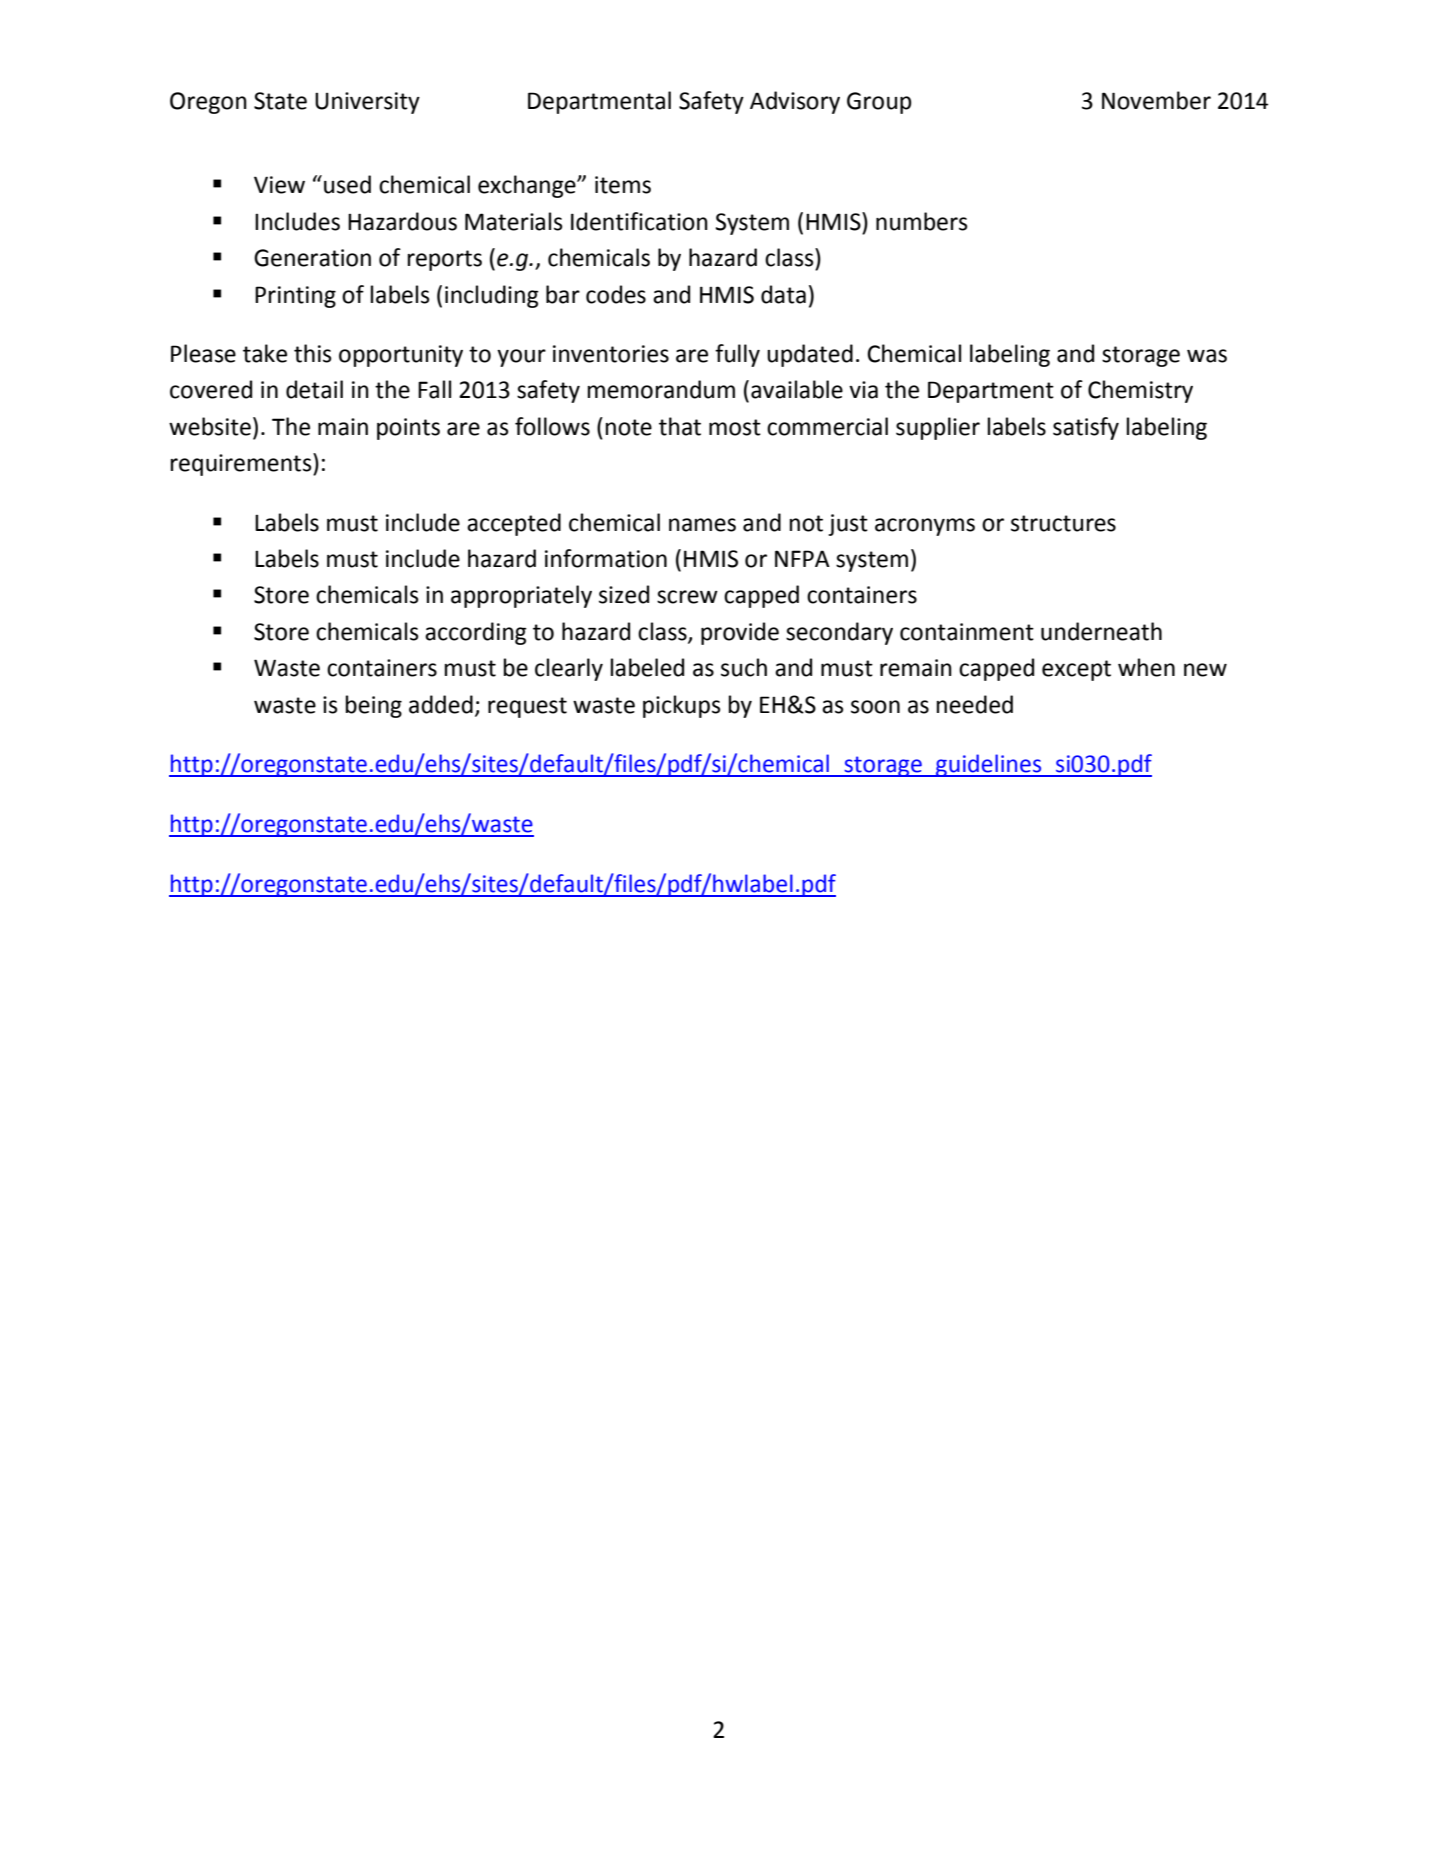  Describe the element at coordinates (514, 524) in the screenshot. I see `accepted` at that location.
